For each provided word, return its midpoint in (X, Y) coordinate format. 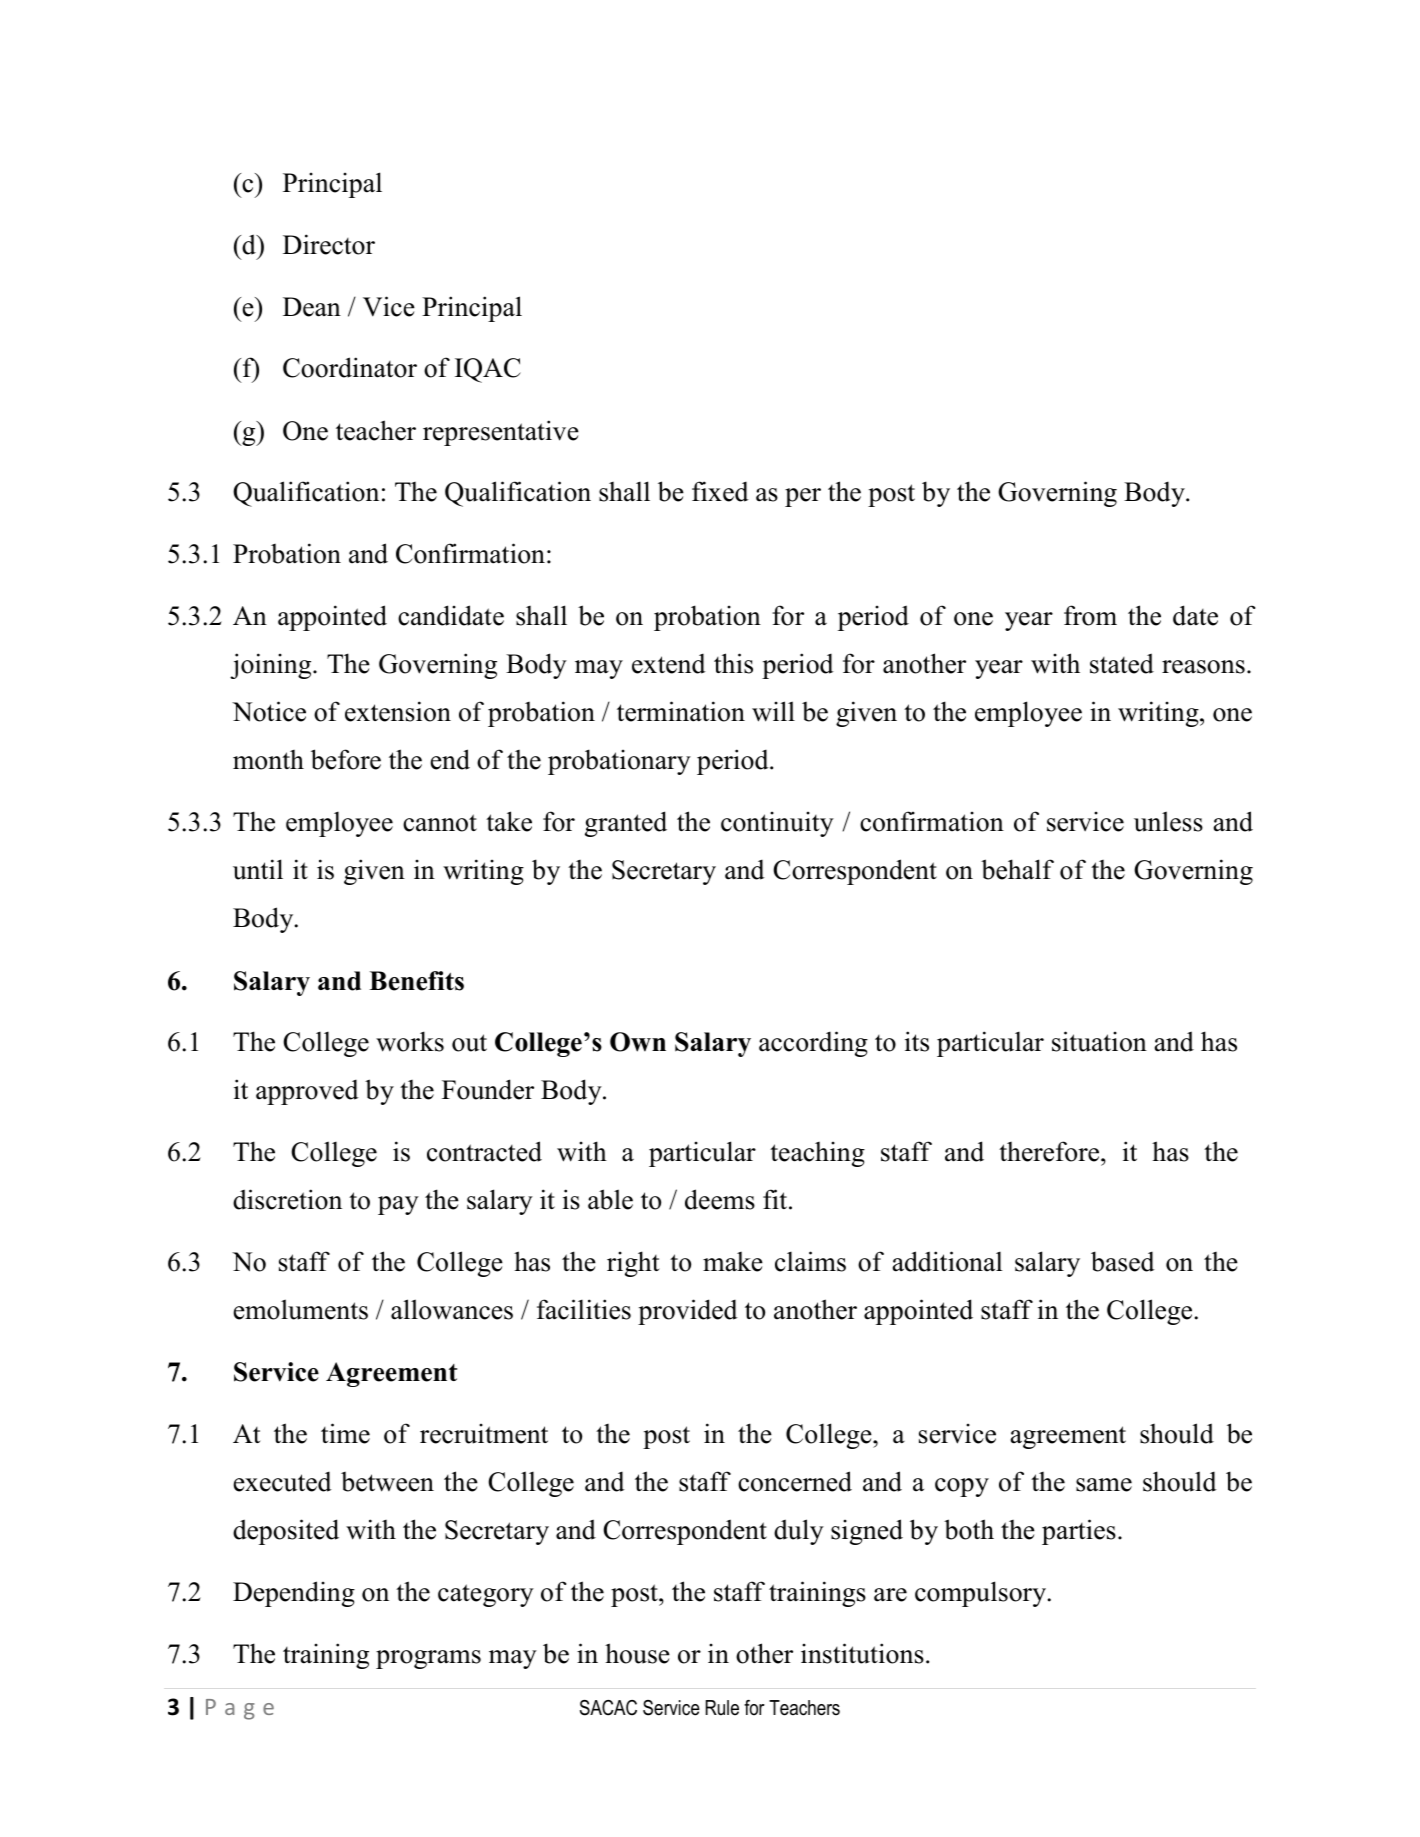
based (1123, 1261)
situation (1099, 1041)
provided (688, 1312)
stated (1122, 663)
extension (398, 711)
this (733, 663)
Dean (312, 307)
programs (428, 1659)
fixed (720, 491)
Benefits (416, 981)
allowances (452, 1309)
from (1090, 615)
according (813, 1044)
